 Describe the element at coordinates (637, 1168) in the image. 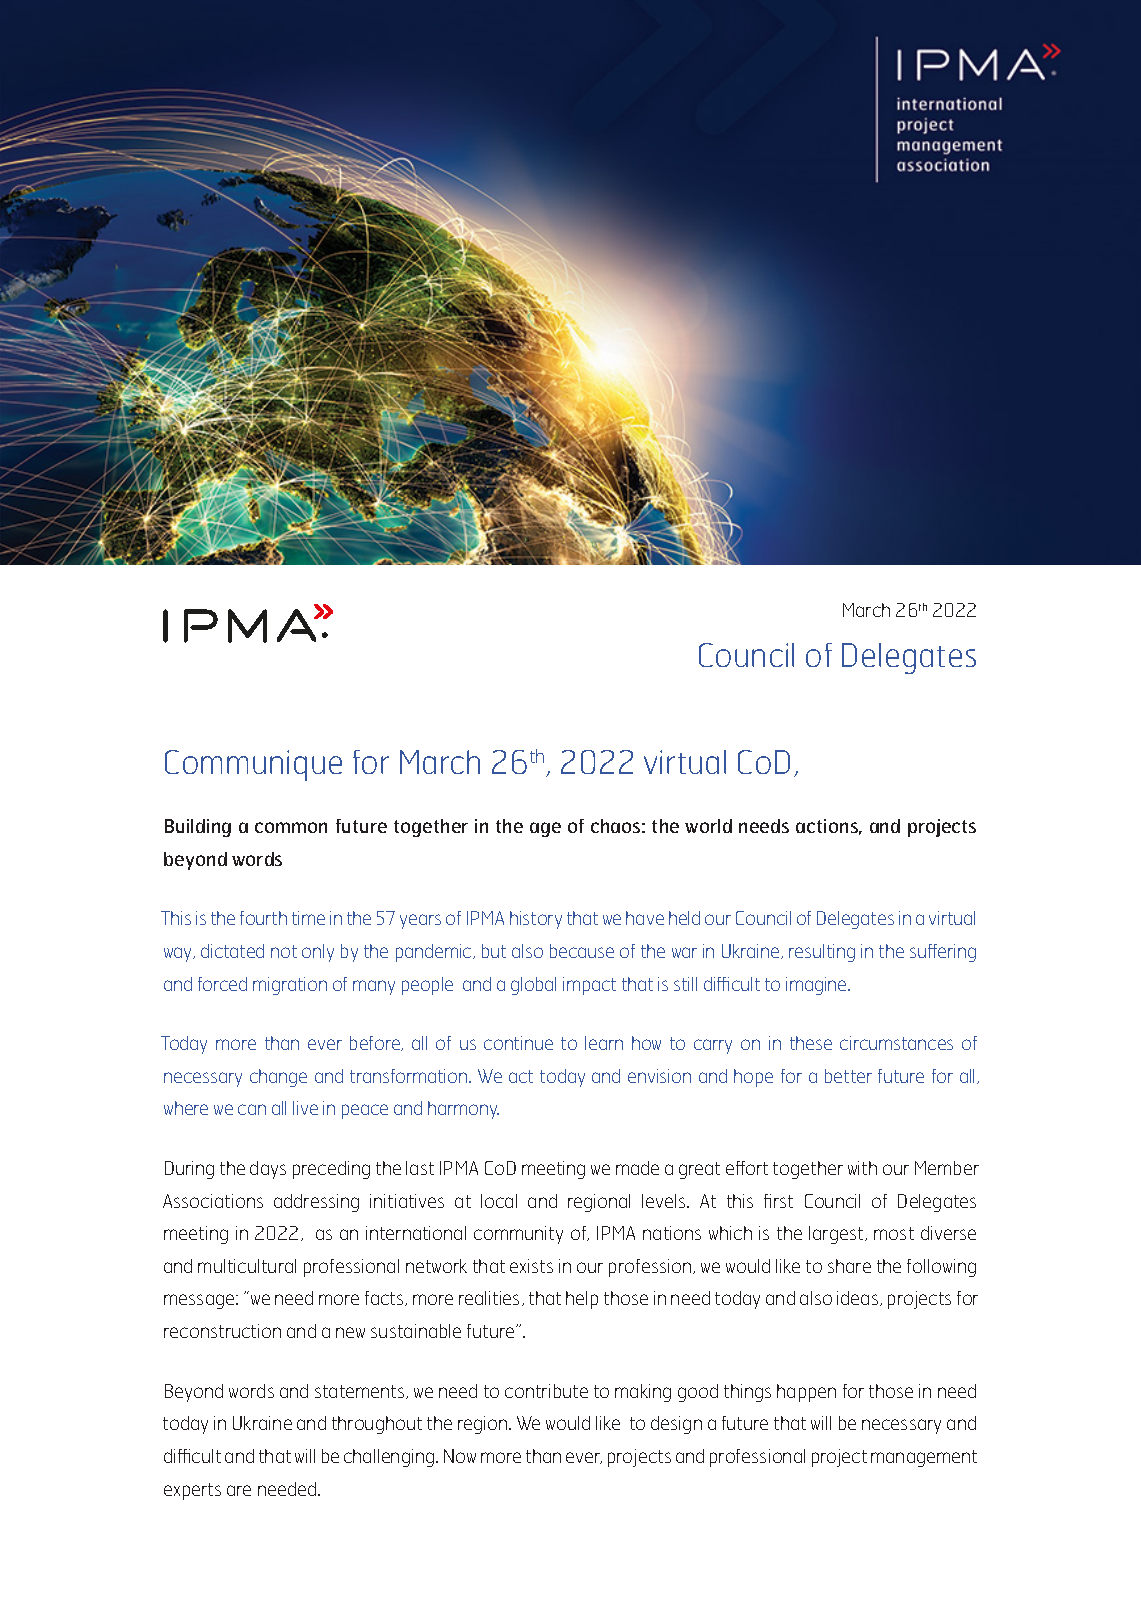

I see `made` at that location.
